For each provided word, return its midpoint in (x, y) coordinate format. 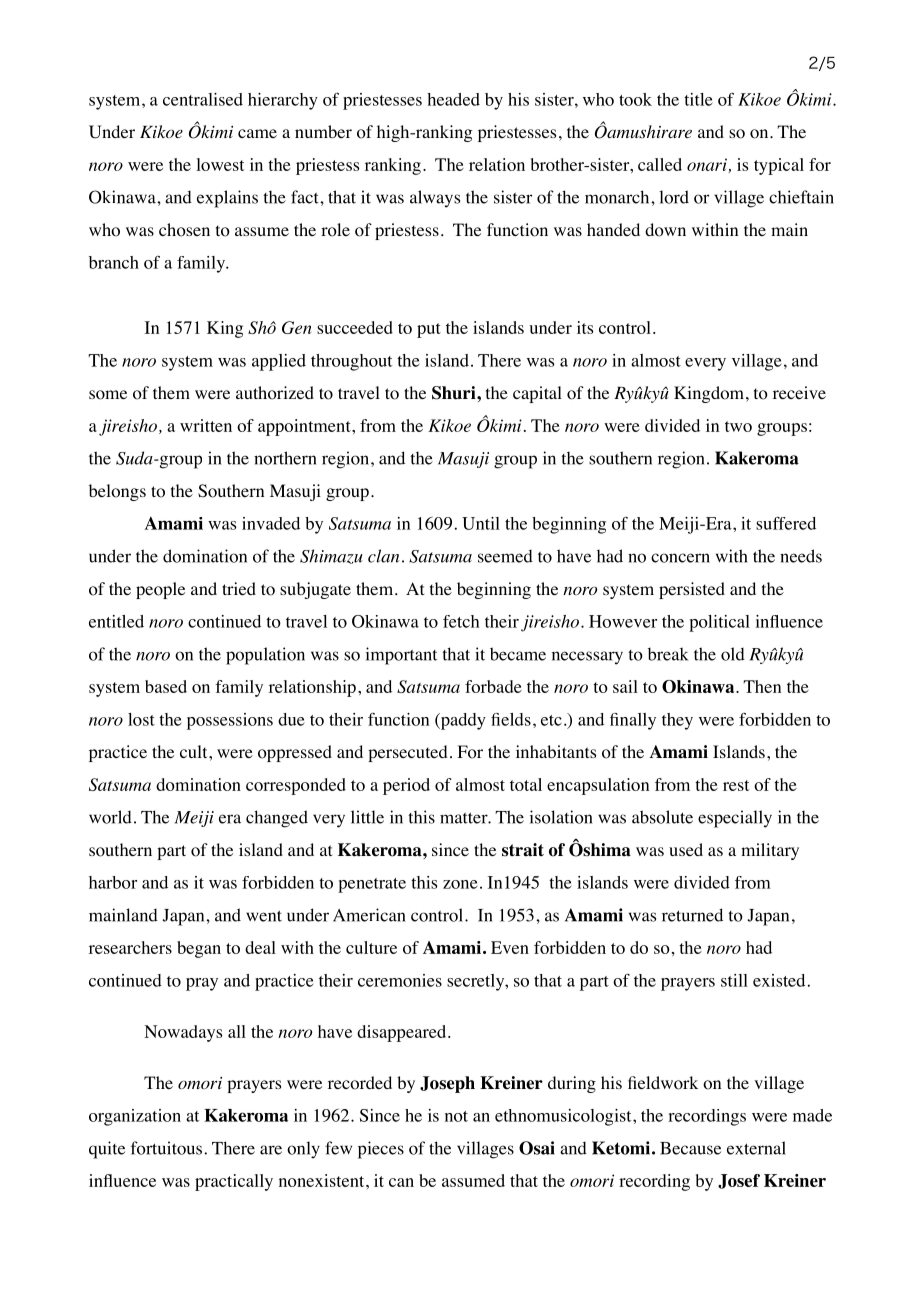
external (756, 1148)
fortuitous (168, 1148)
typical (779, 166)
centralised (203, 99)
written (206, 425)
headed (453, 99)
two (738, 426)
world (110, 817)
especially (735, 819)
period (406, 786)
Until (481, 523)
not (456, 1116)
